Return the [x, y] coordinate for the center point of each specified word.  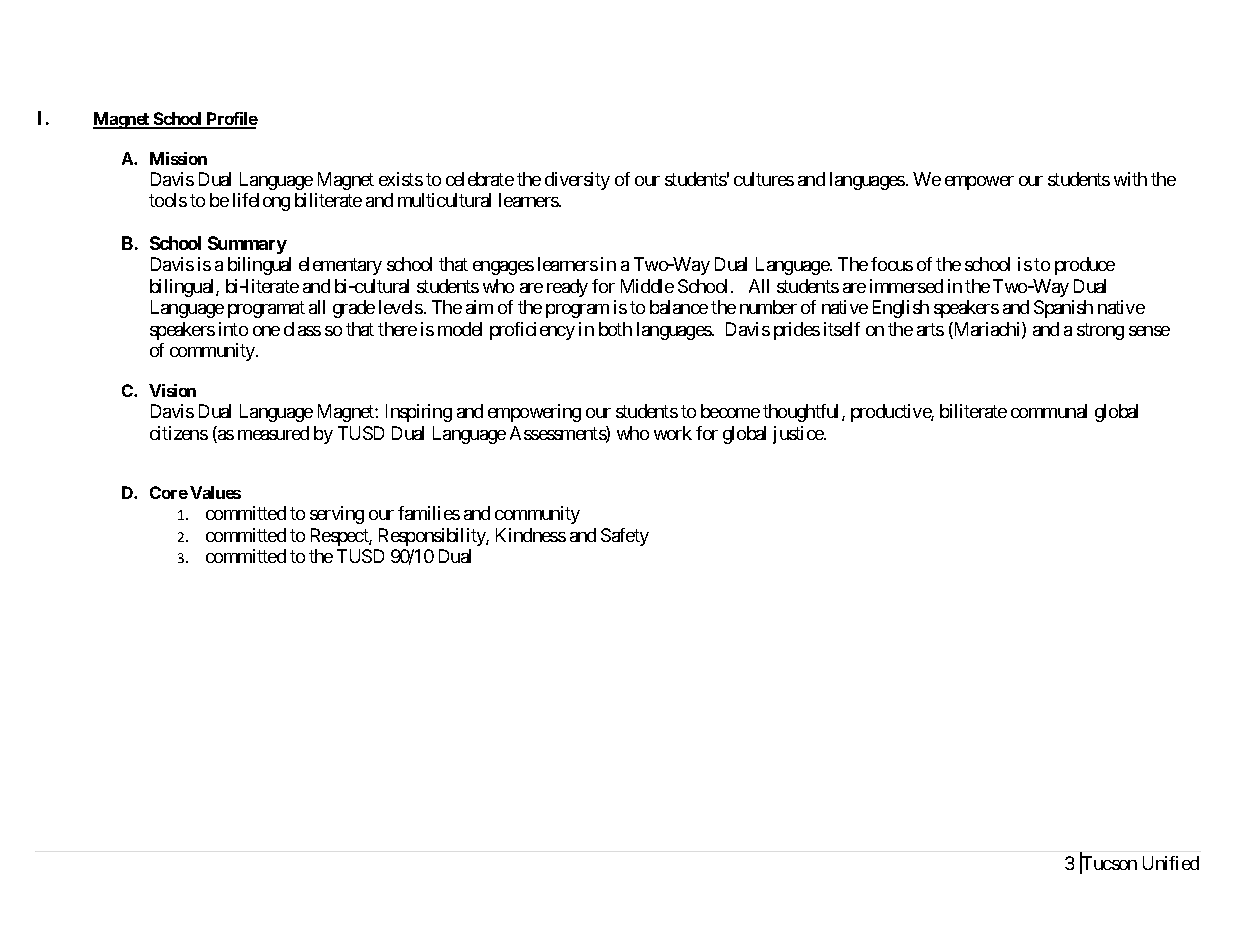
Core [169, 492]
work [673, 433]
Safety [625, 537]
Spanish [1063, 309]
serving [337, 515]
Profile [231, 120]
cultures [764, 179]
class [302, 329]
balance [679, 307]
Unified [1171, 863]
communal [1049, 411]
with [1130, 179]
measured [273, 433]
